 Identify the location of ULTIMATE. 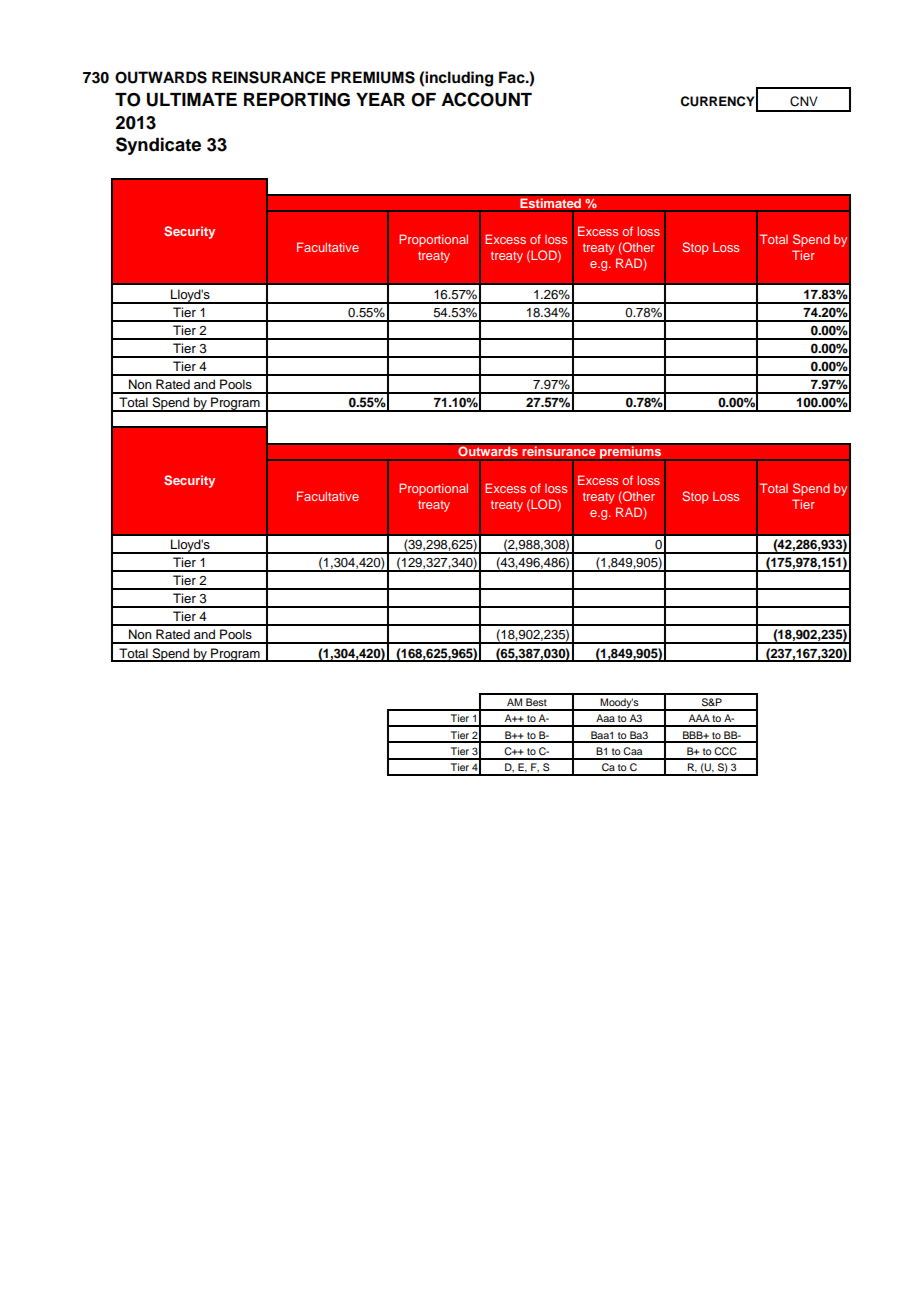
(192, 100).
